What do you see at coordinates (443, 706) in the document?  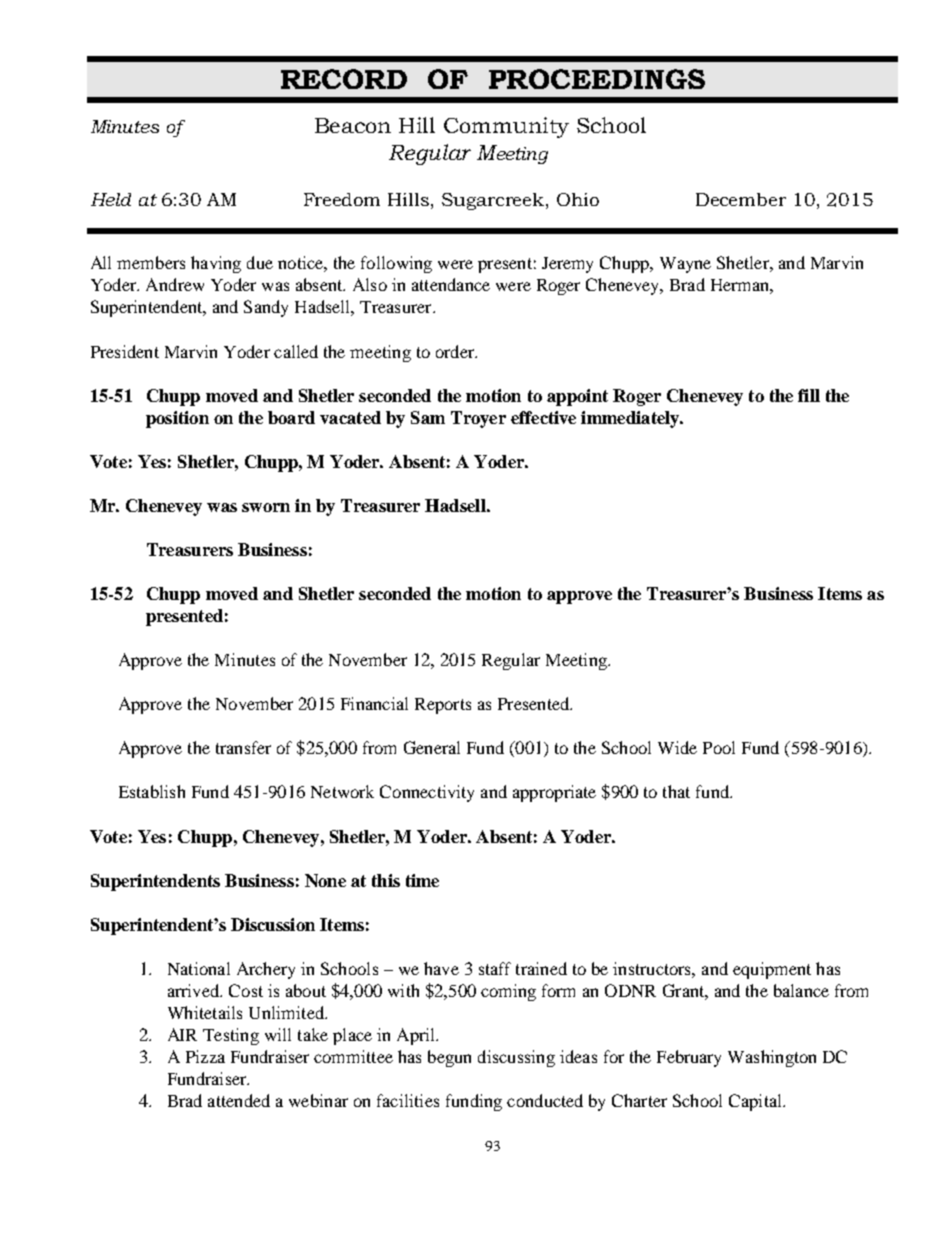 I see `Reports` at bounding box center [443, 706].
